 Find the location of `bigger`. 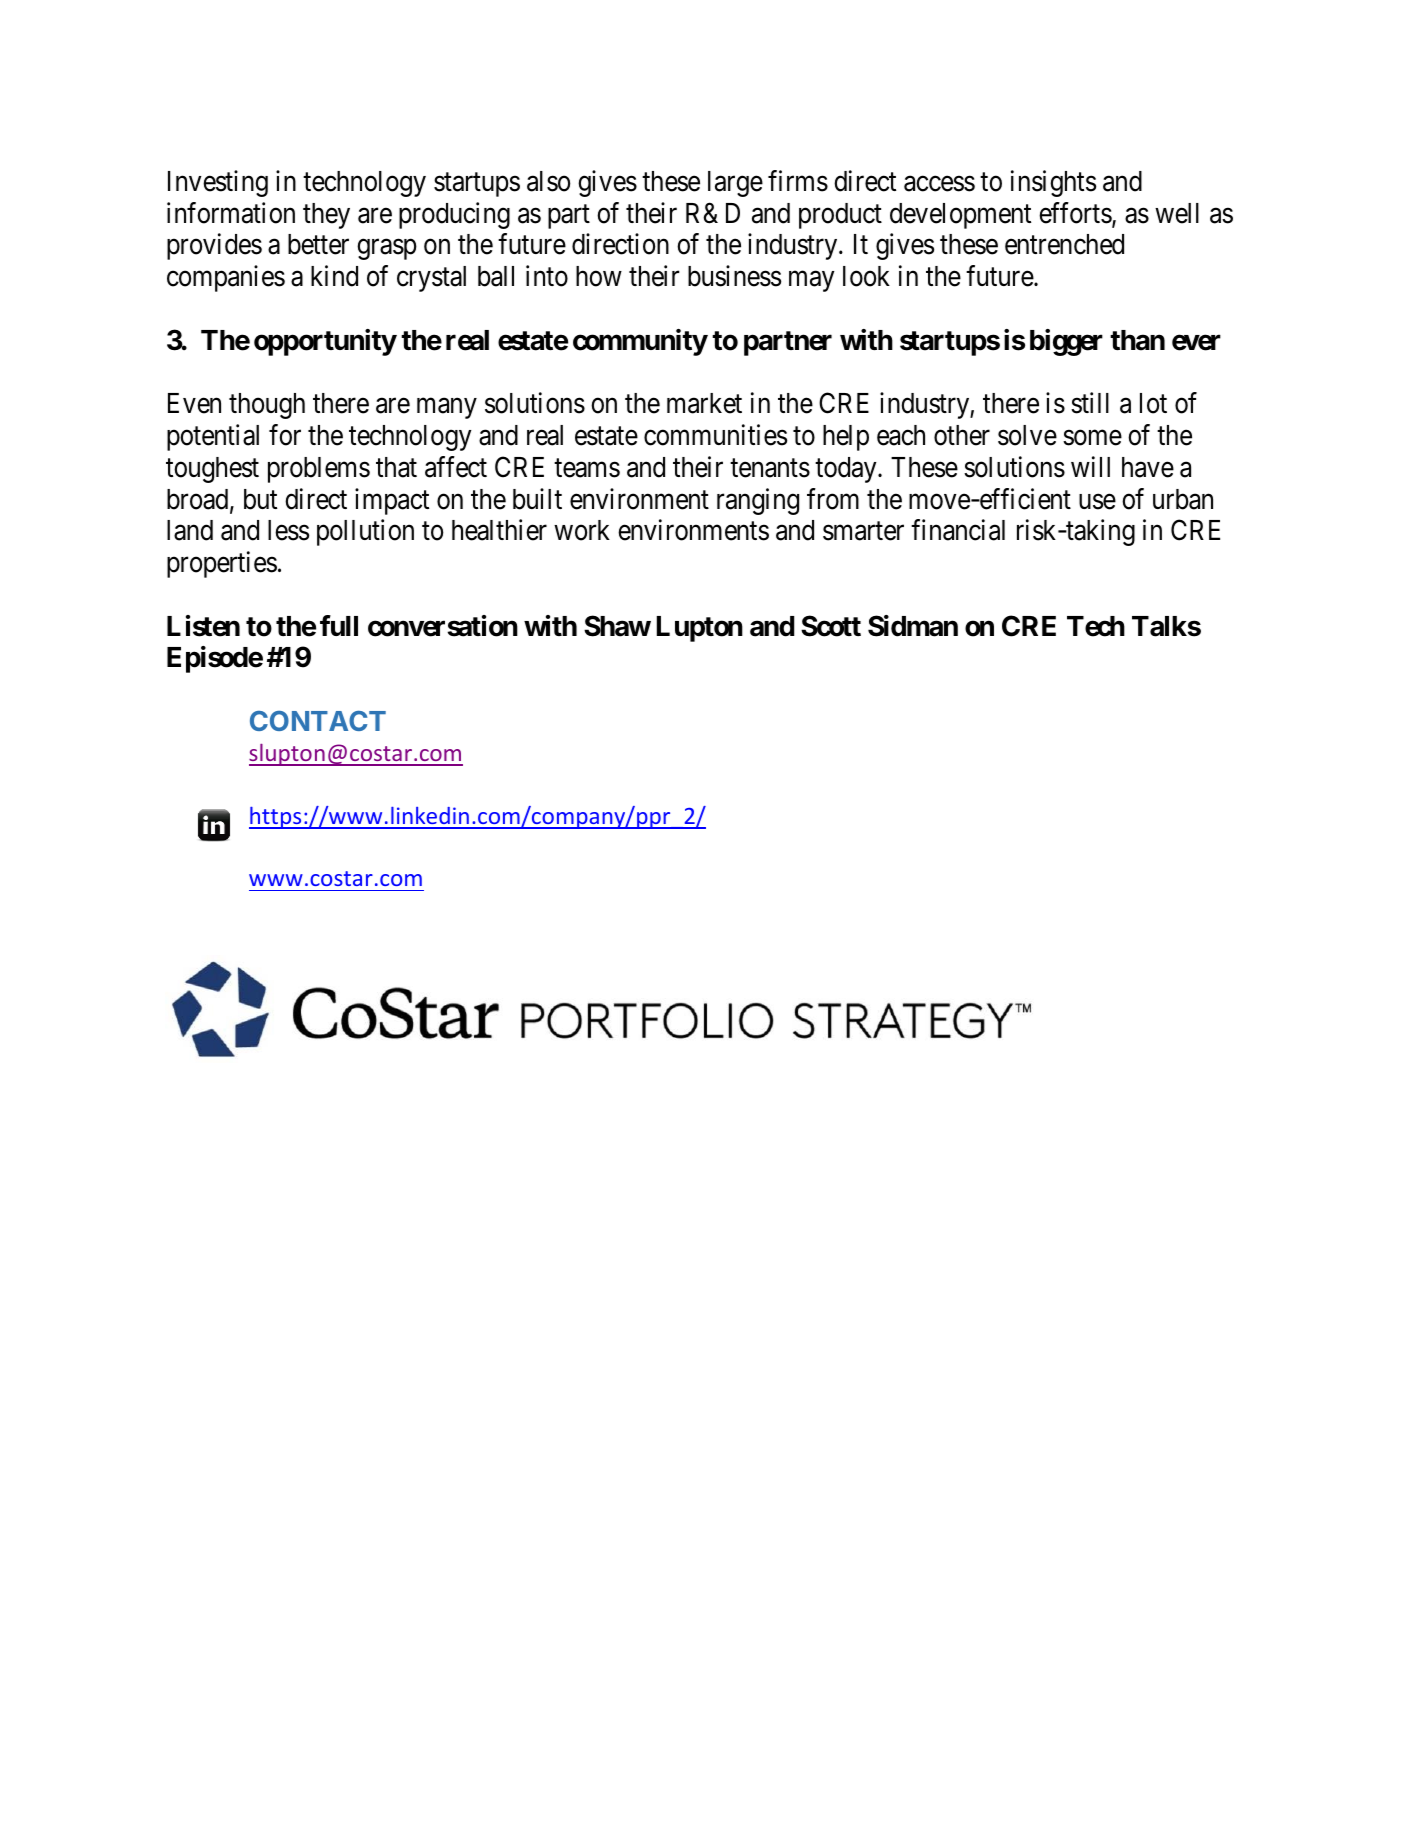

bigger is located at coordinates (1066, 342).
